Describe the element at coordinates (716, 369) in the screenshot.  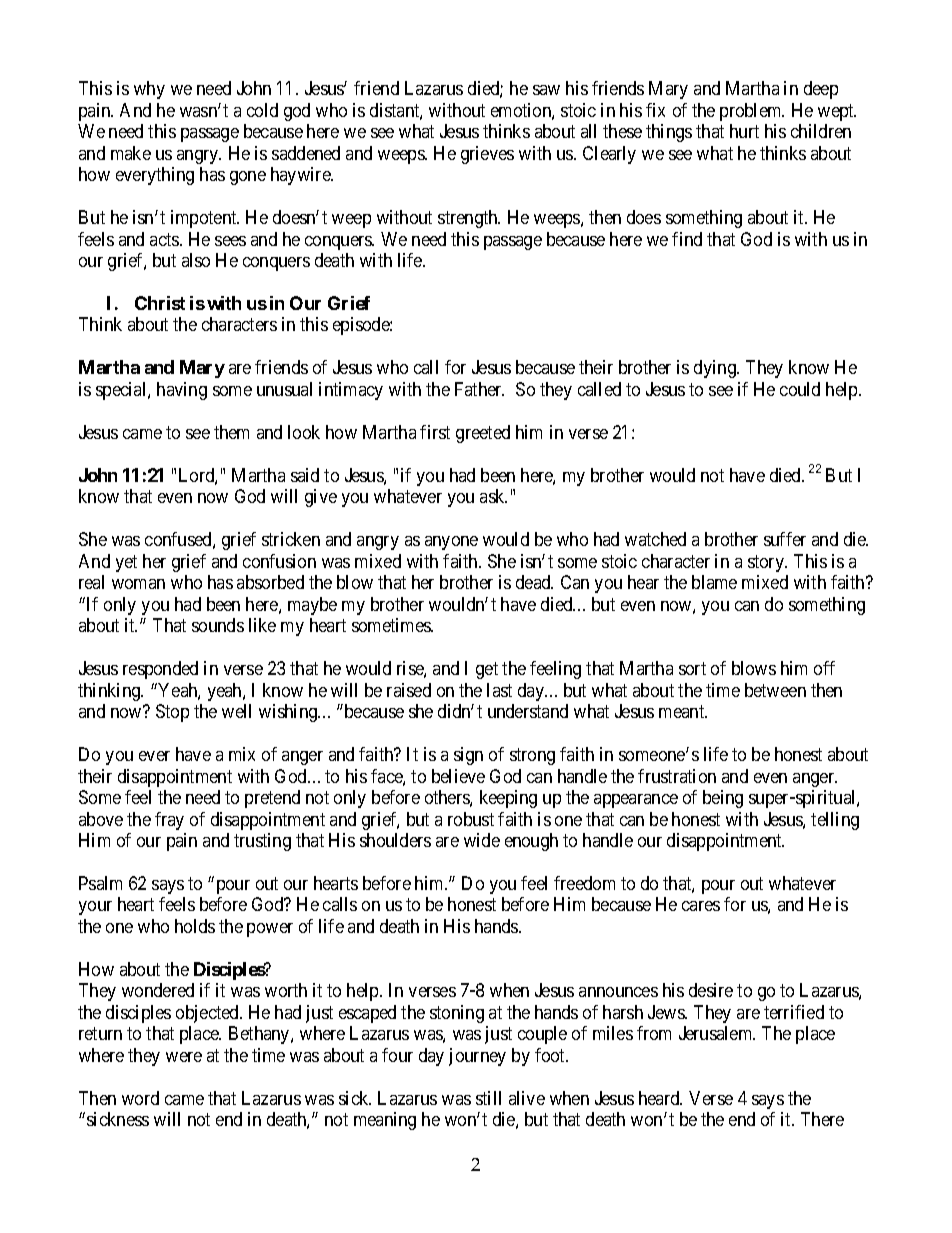
I see `dying` at that location.
